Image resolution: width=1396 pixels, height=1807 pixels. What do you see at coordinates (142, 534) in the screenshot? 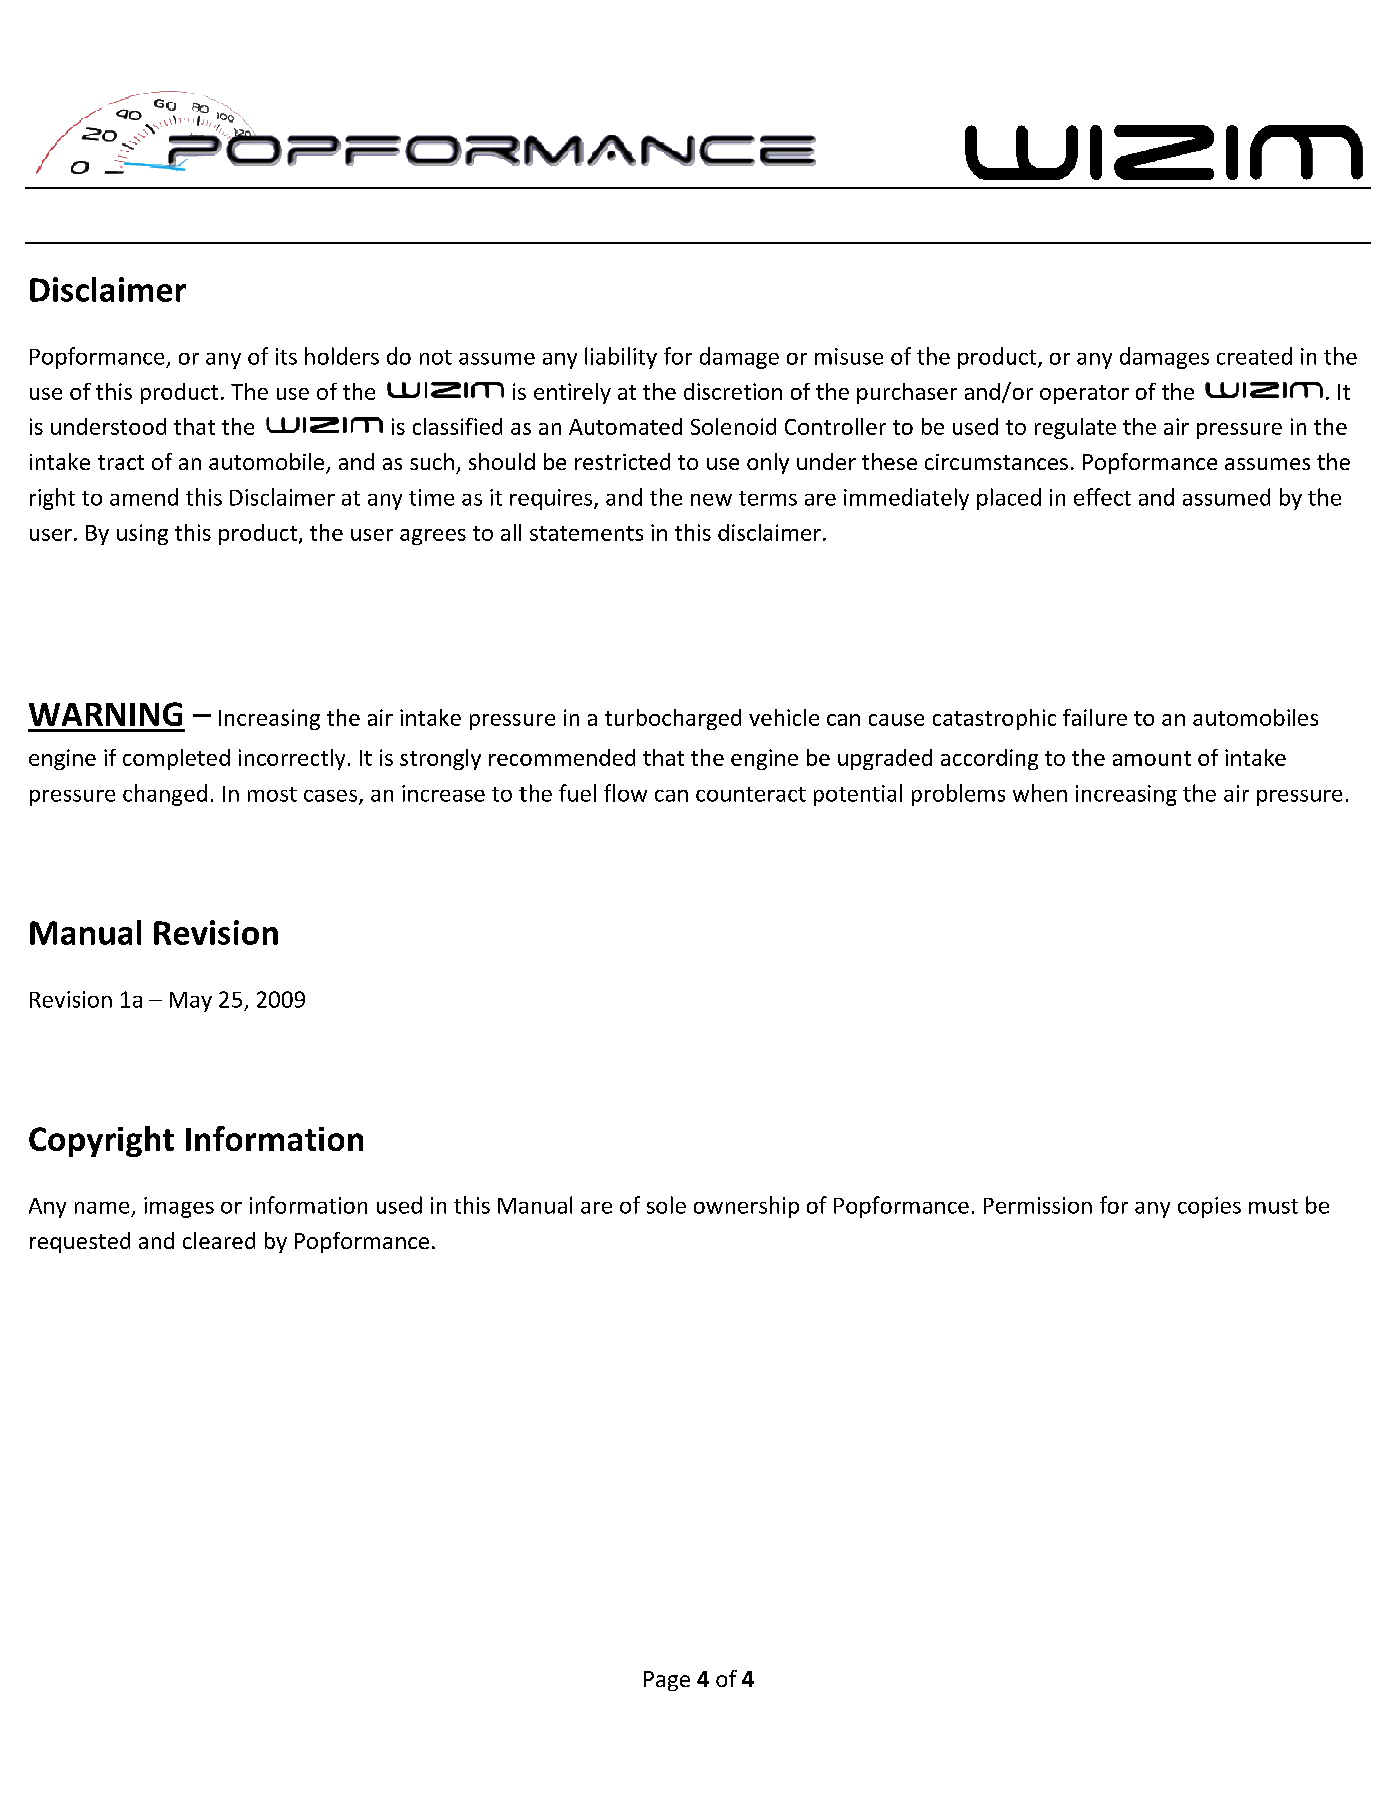
I see `using` at bounding box center [142, 534].
